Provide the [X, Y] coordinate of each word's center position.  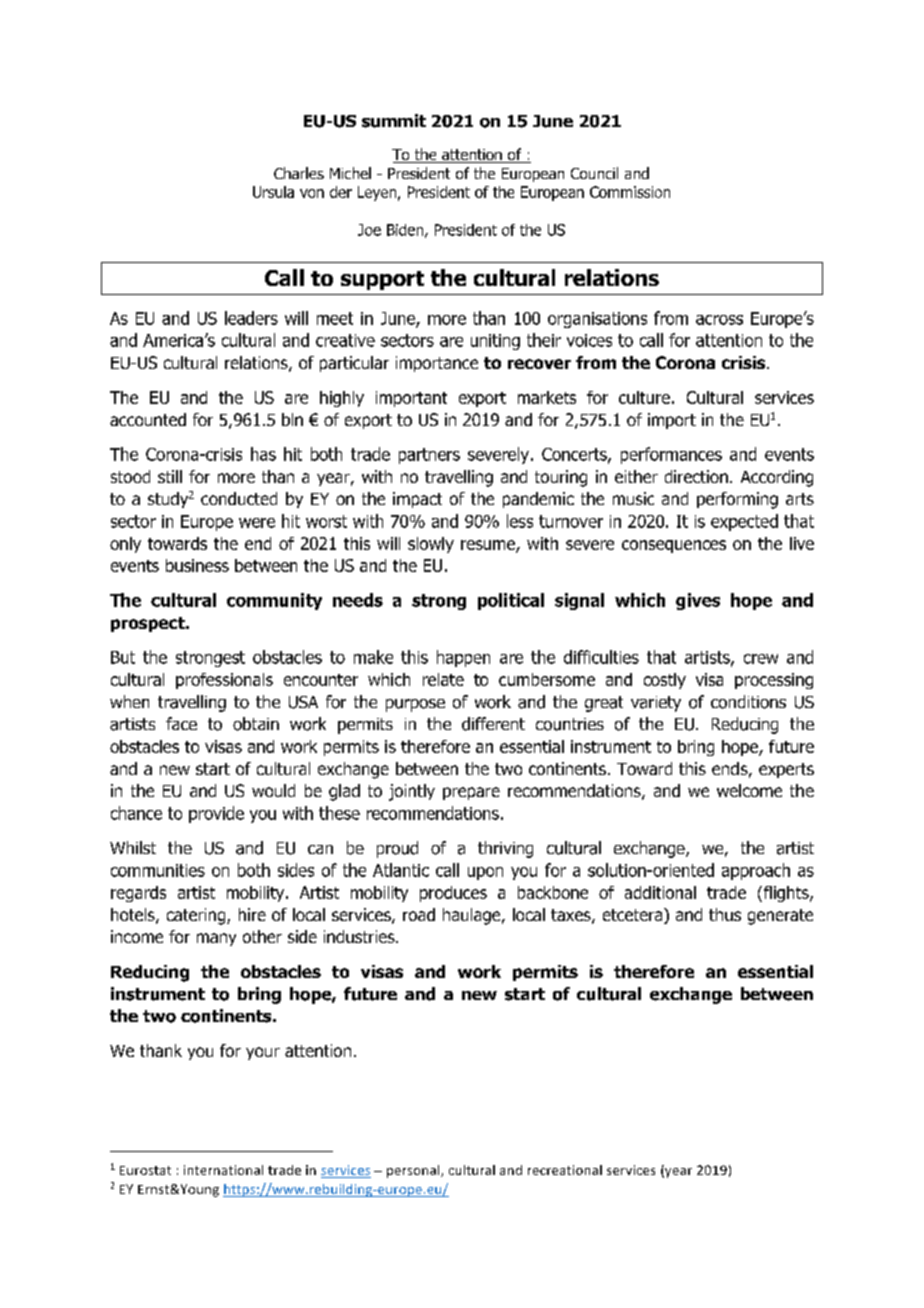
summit [394, 121]
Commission [630, 192]
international [223, 1170]
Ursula [273, 192]
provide [216, 814]
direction [696, 476]
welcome [749, 790]
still [170, 476]
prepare [471, 793]
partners [429, 456]
